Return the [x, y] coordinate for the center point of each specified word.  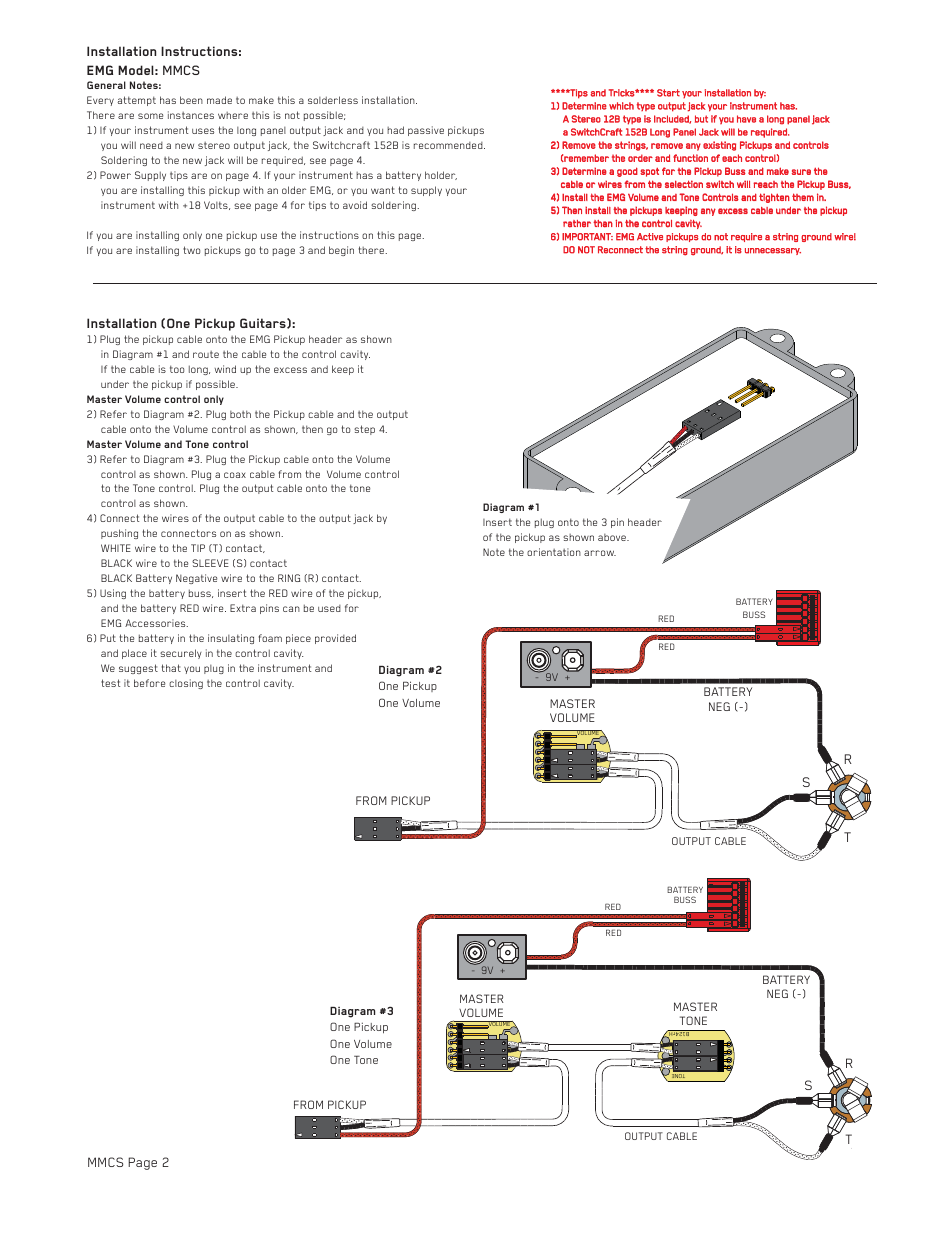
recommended [449, 145]
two [191, 250]
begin [341, 251]
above [613, 537]
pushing [119, 534]
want [383, 190]
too [177, 369]
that [171, 668]
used [329, 608]
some [150, 116]
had [395, 130]
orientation [554, 552]
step [364, 430]
